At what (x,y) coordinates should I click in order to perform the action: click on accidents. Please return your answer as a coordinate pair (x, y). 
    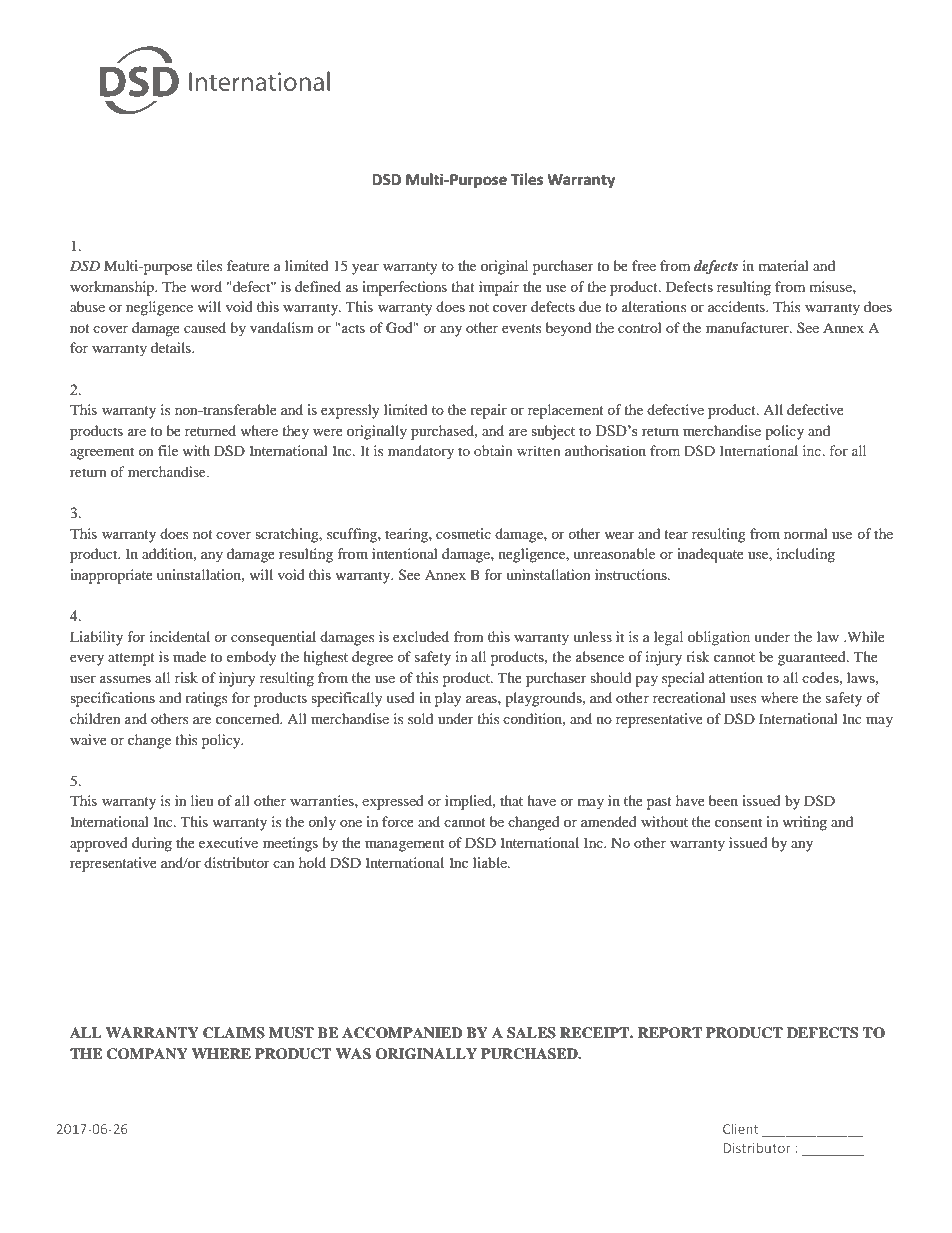
    Looking at the image, I should click on (737, 306).
